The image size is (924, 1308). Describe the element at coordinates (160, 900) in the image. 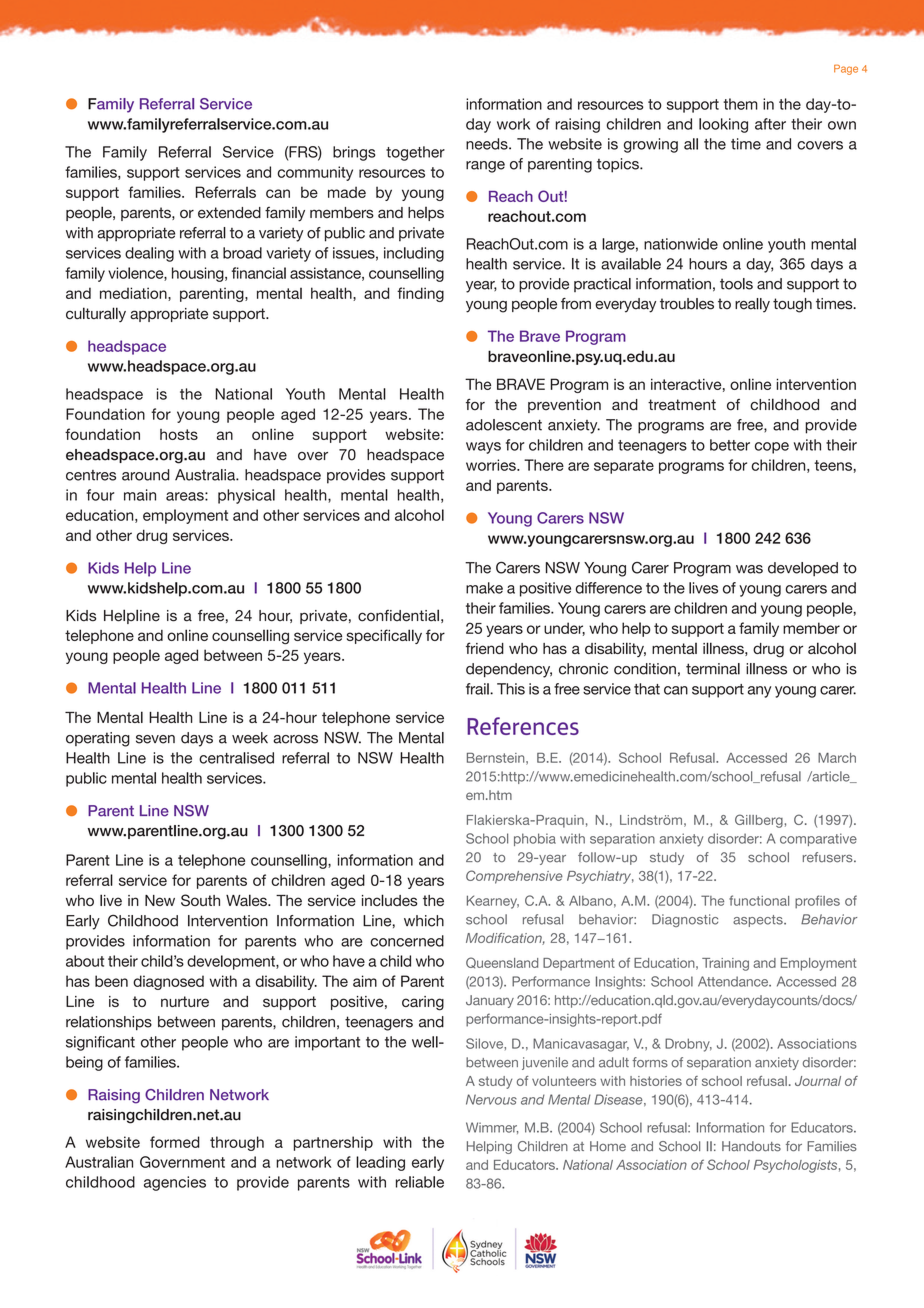

I see `New` at that location.
